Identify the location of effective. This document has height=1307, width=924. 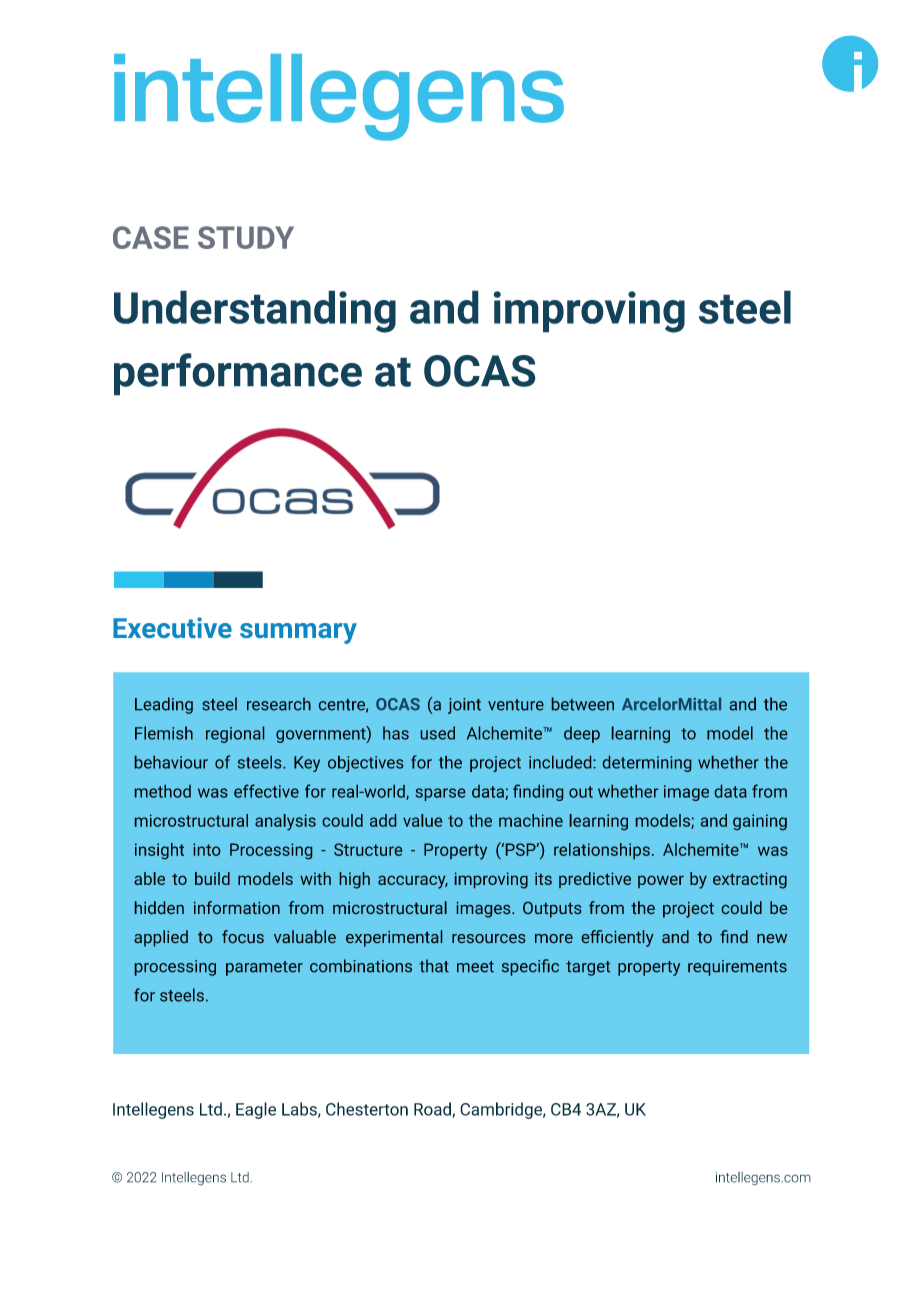
(266, 791).
